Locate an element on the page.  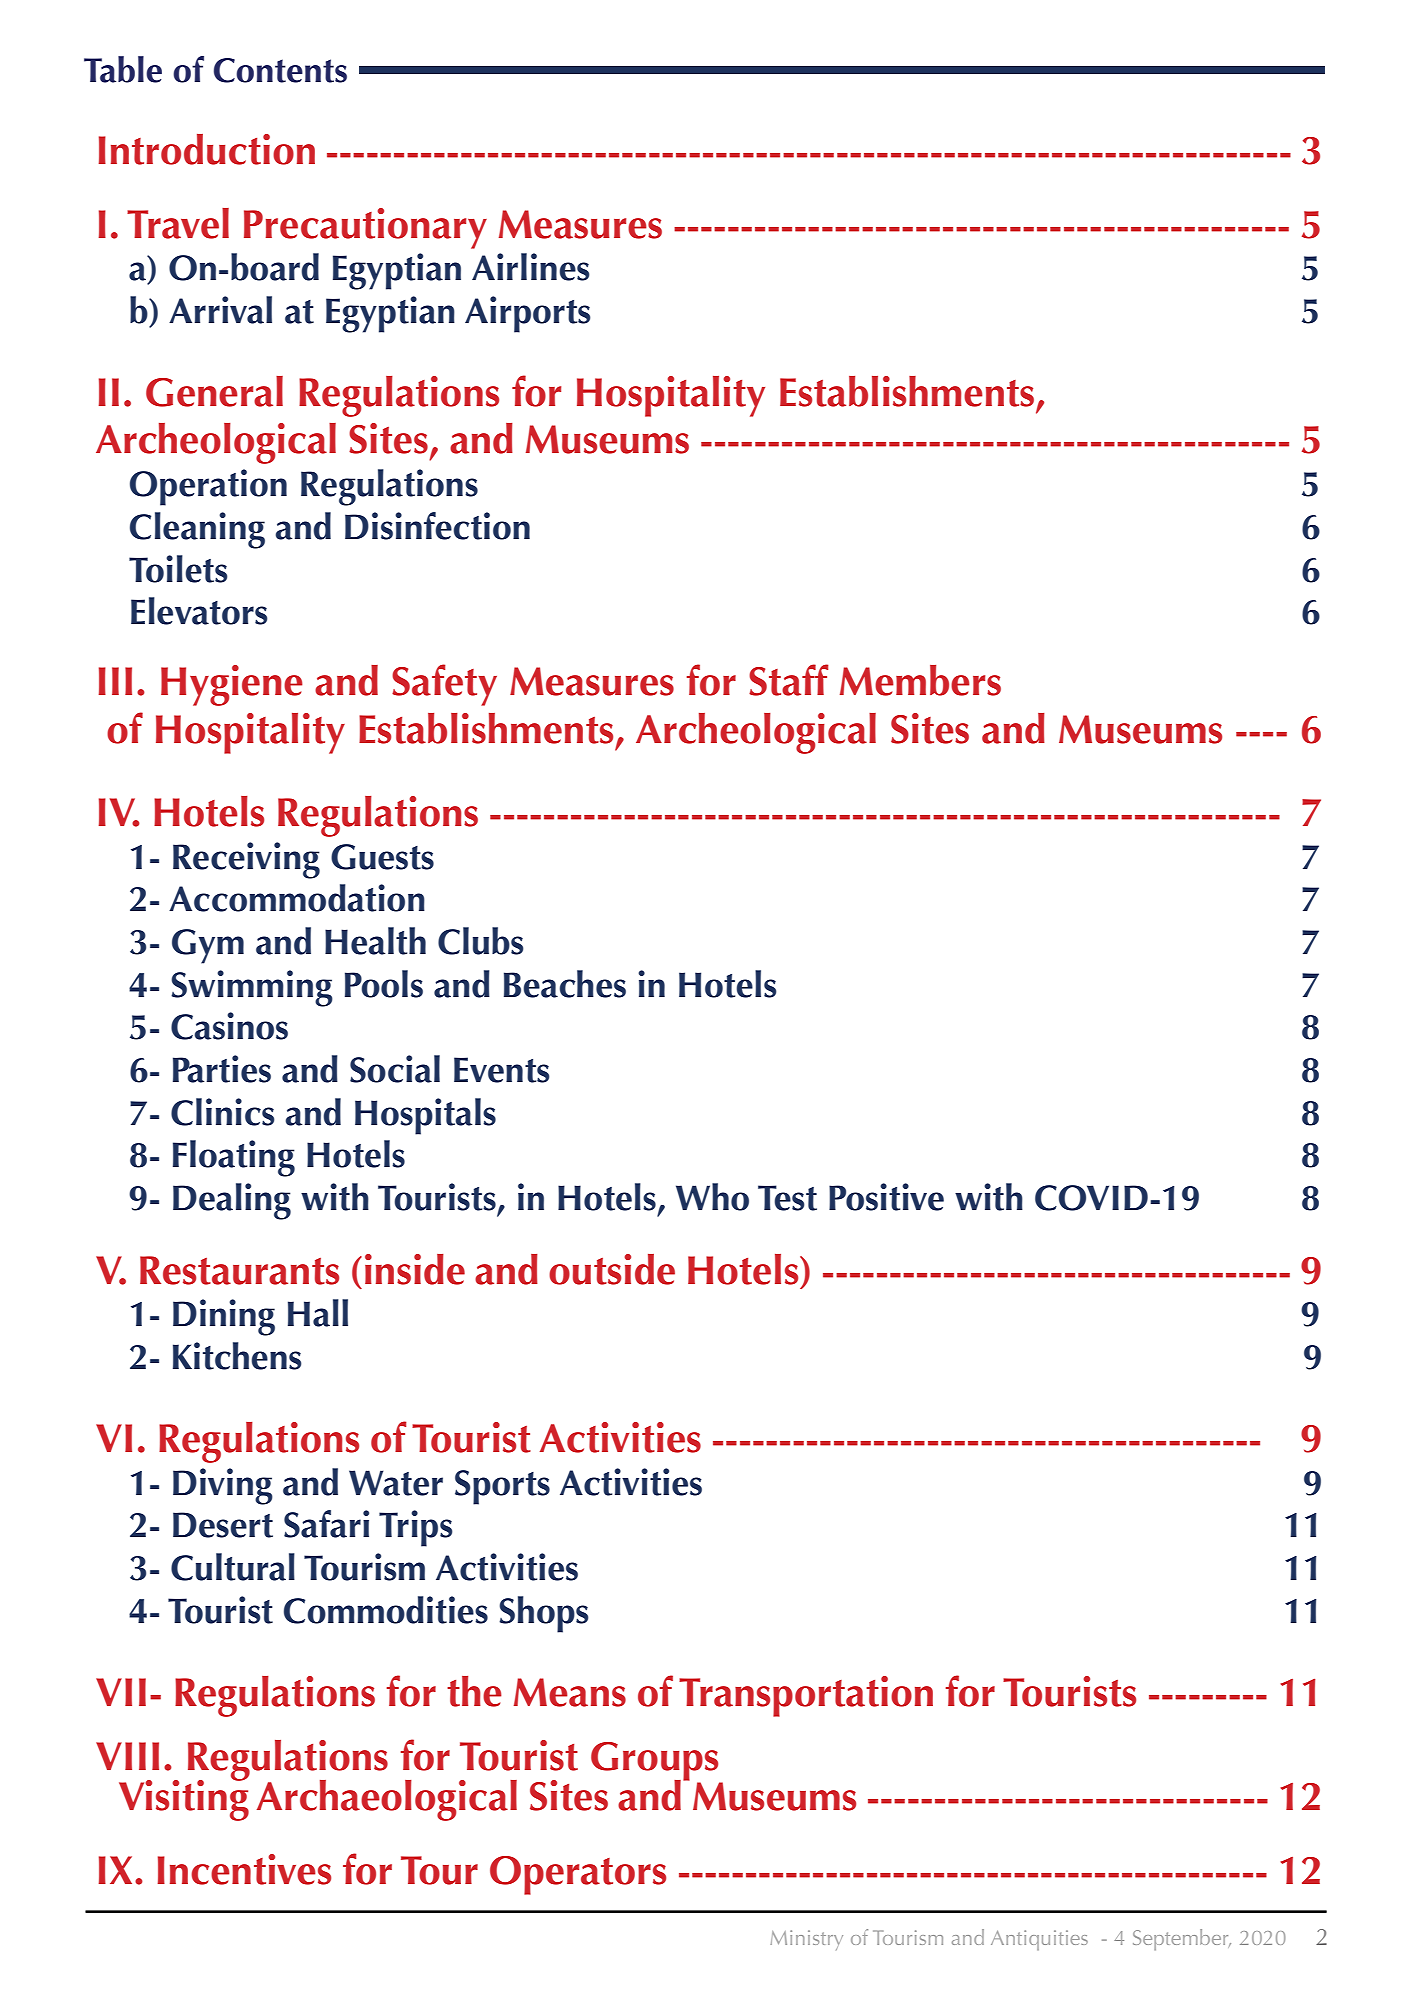
Airlines is located at coordinates (530, 267).
